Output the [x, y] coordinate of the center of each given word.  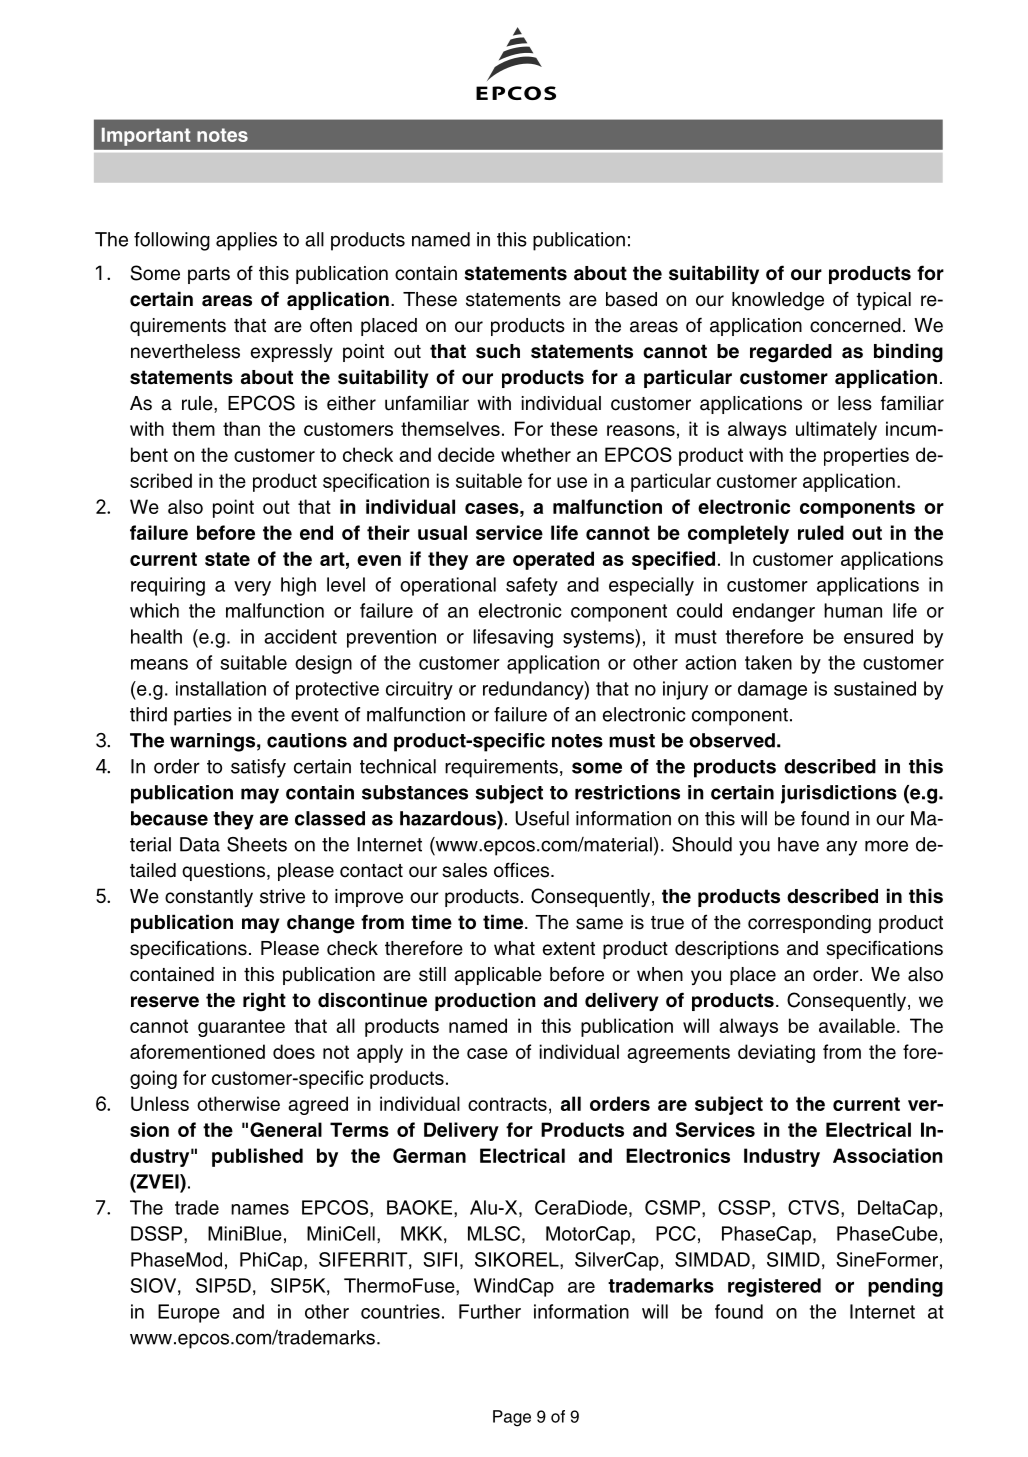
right [264, 1002]
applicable [498, 976]
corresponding [809, 924]
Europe [189, 1313]
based [631, 299]
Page [512, 1418]
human [853, 610]
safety [532, 586]
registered [774, 1287]
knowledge [778, 301]
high [298, 586]
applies [246, 241]
